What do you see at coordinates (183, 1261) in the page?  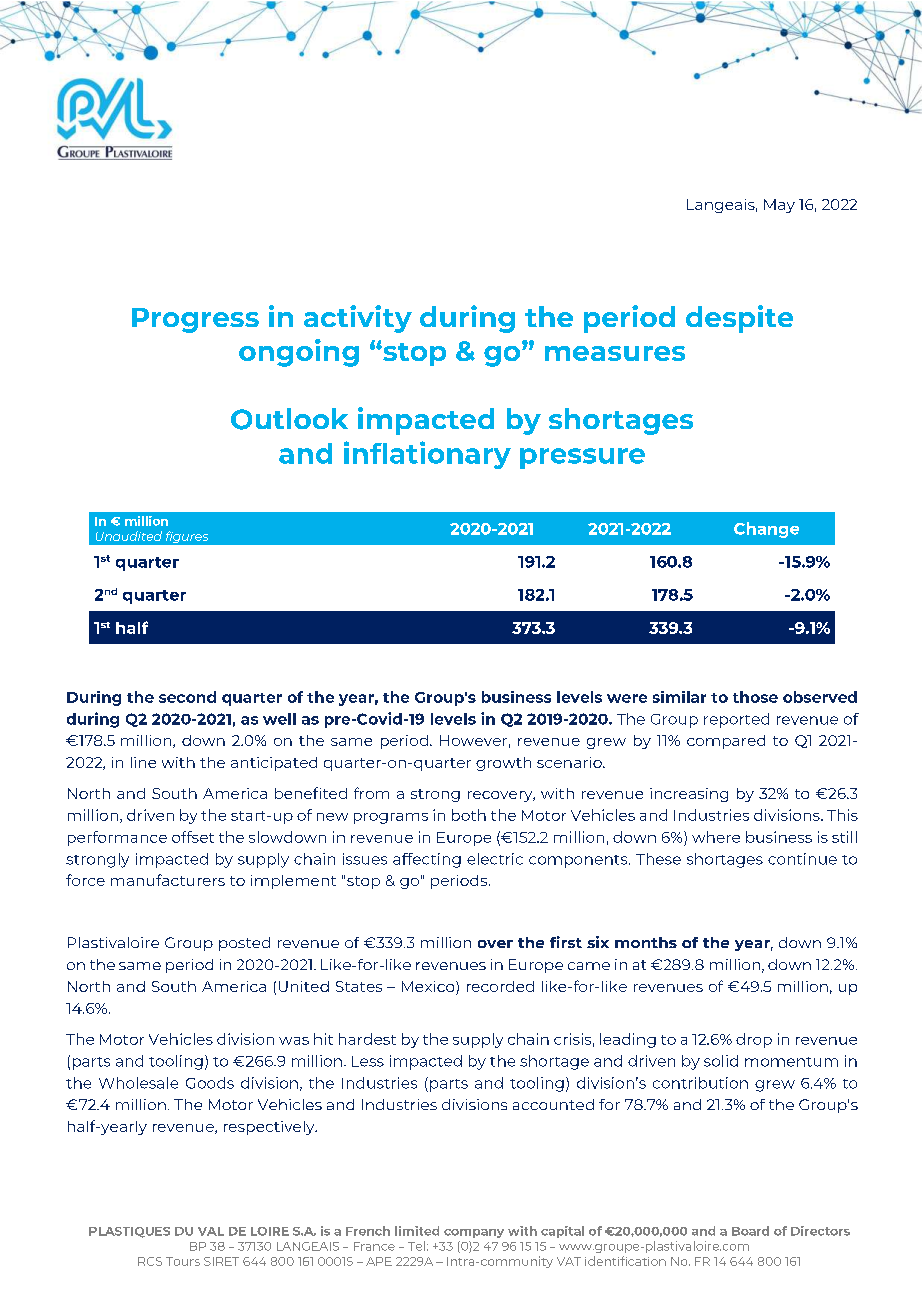 I see `Tours` at bounding box center [183, 1261].
